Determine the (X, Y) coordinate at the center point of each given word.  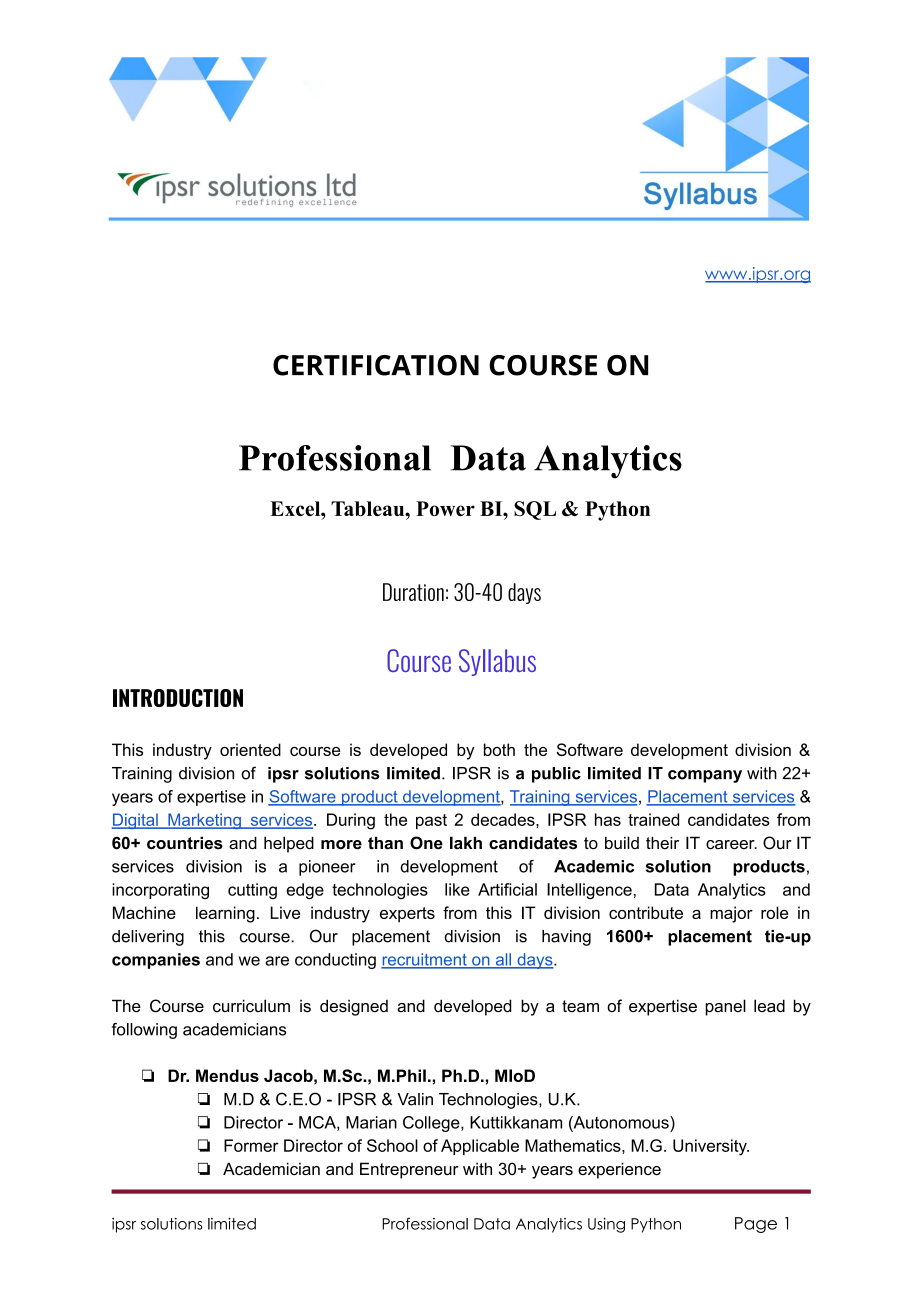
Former (251, 1145)
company (705, 776)
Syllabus (497, 662)
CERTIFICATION (376, 365)
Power (445, 508)
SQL (535, 510)
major (731, 914)
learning (225, 914)
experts (407, 915)
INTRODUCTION (178, 698)
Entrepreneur (409, 1170)
